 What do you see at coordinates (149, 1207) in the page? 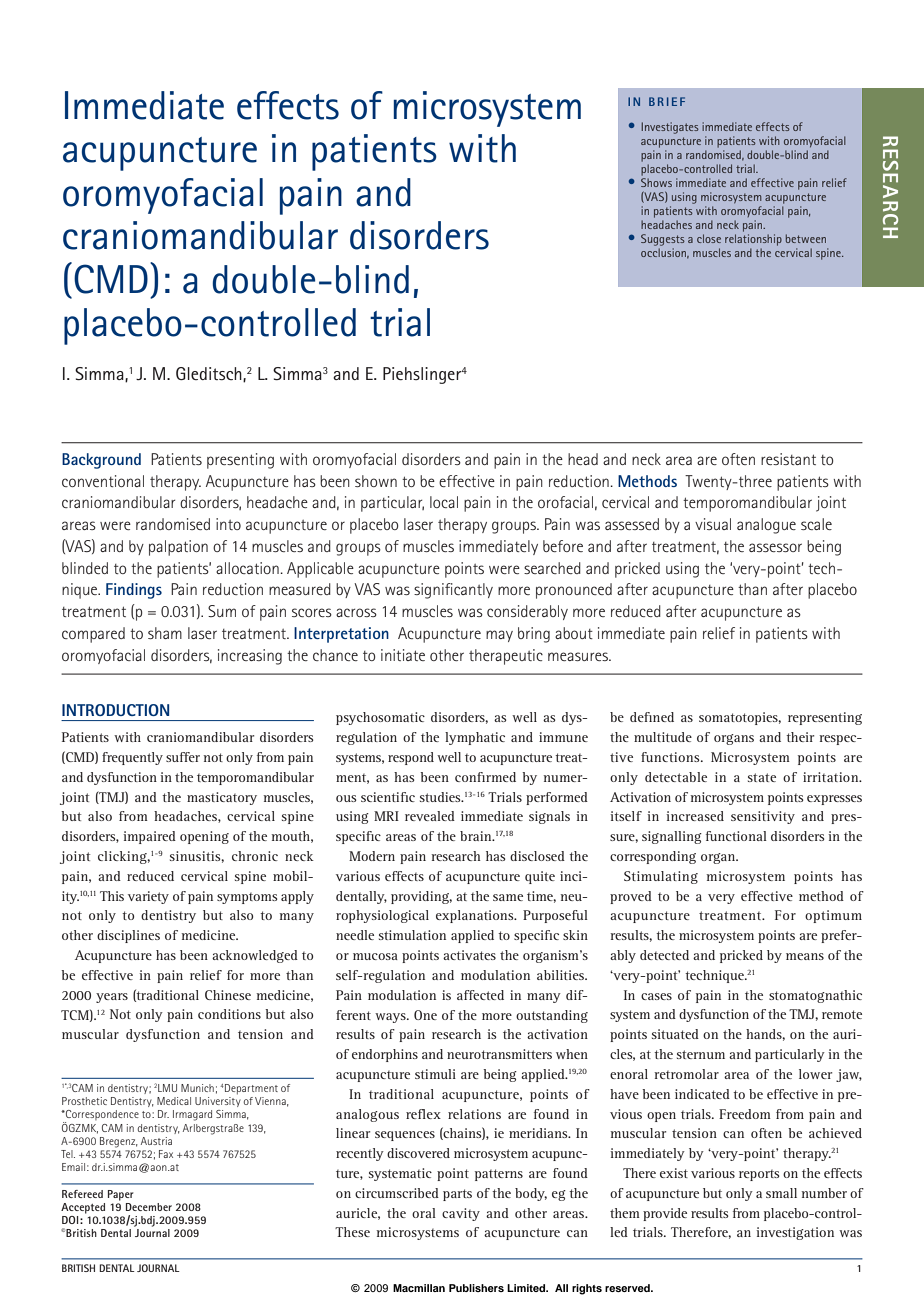
I see `December` at bounding box center [149, 1207].
